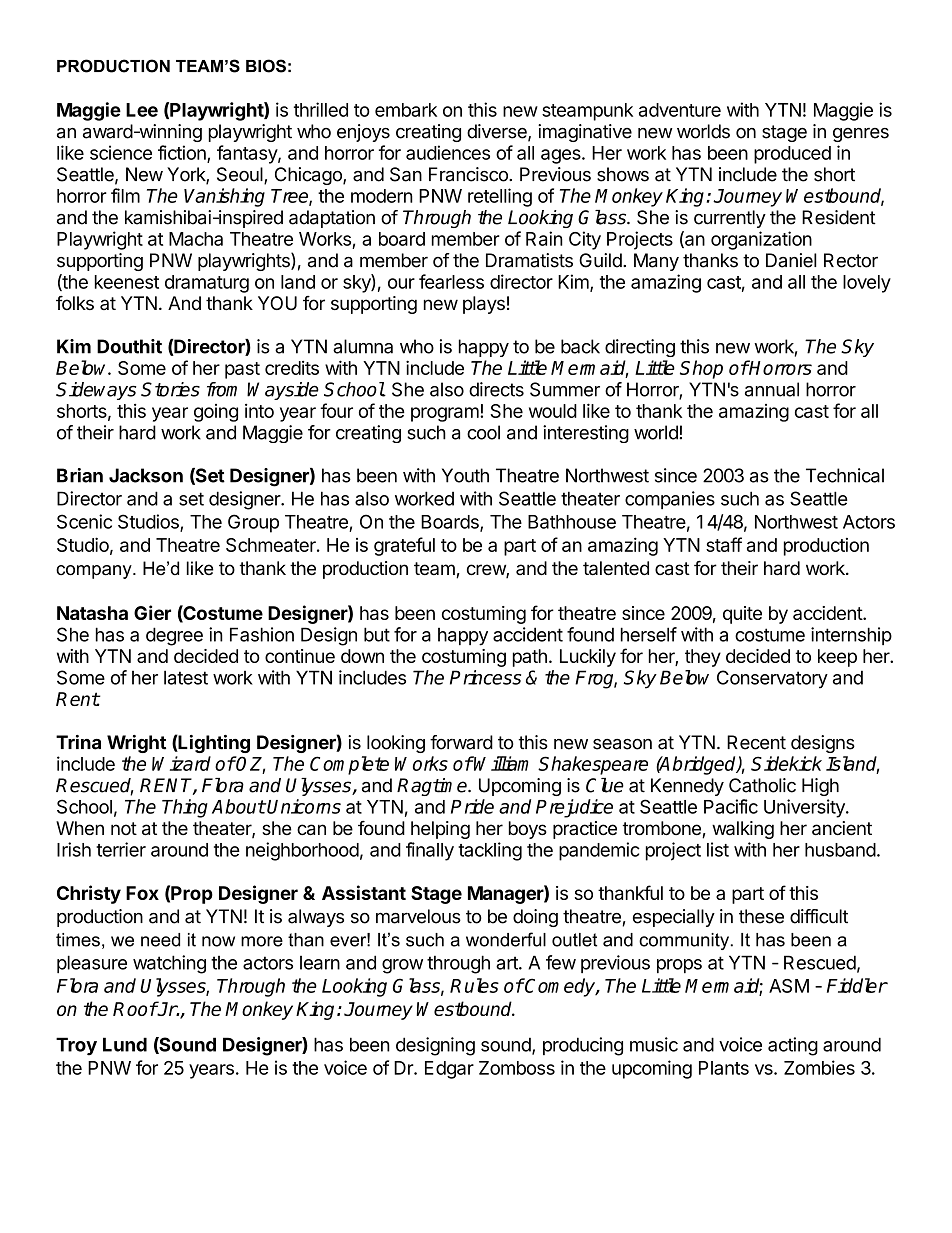  What do you see at coordinates (406, 110) in the screenshot?
I see `embark` at bounding box center [406, 110].
